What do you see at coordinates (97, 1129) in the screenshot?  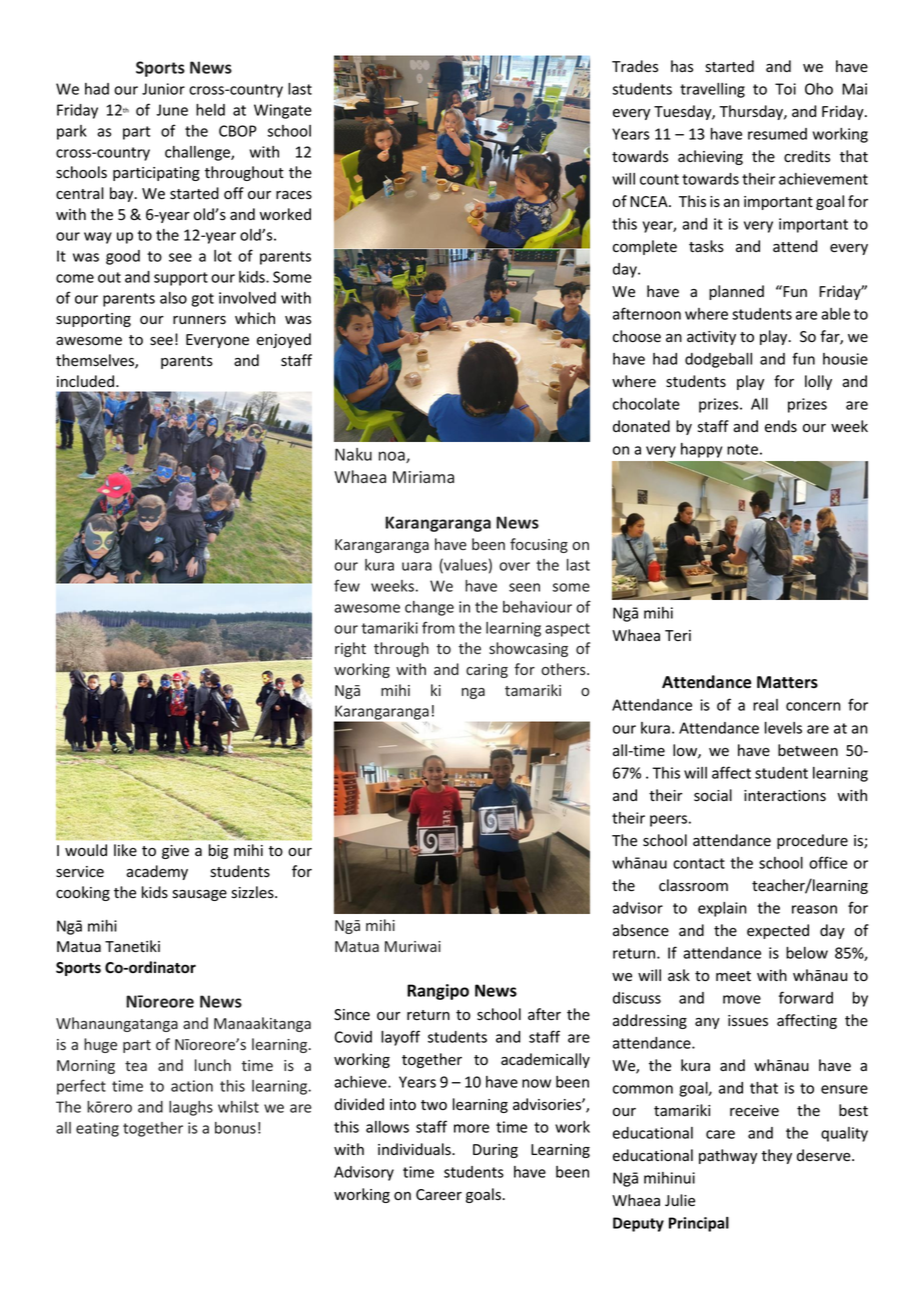 I see `eating` at bounding box center [97, 1129].
